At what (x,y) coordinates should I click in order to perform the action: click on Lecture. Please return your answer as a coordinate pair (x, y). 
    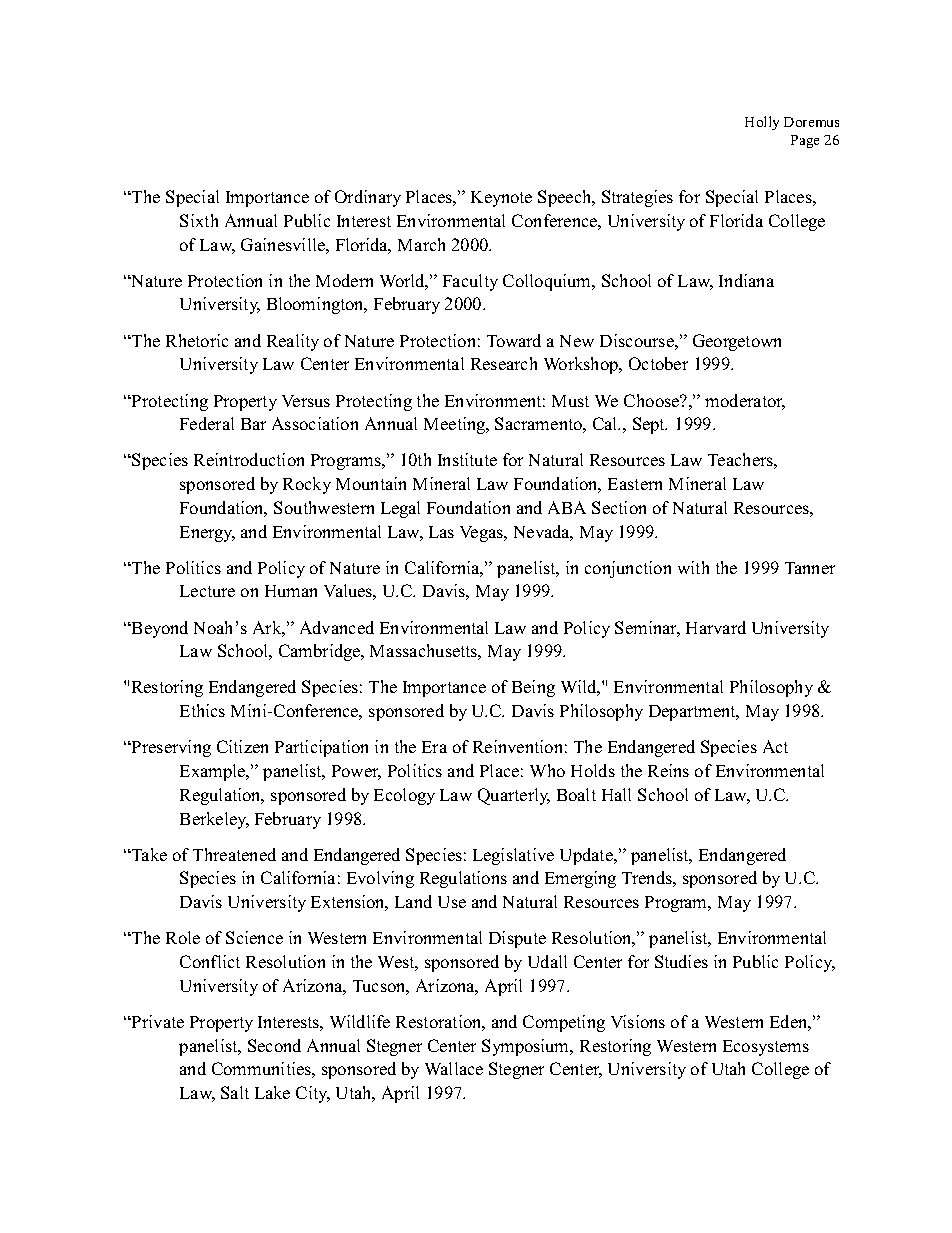
    Looking at the image, I should click on (207, 591).
